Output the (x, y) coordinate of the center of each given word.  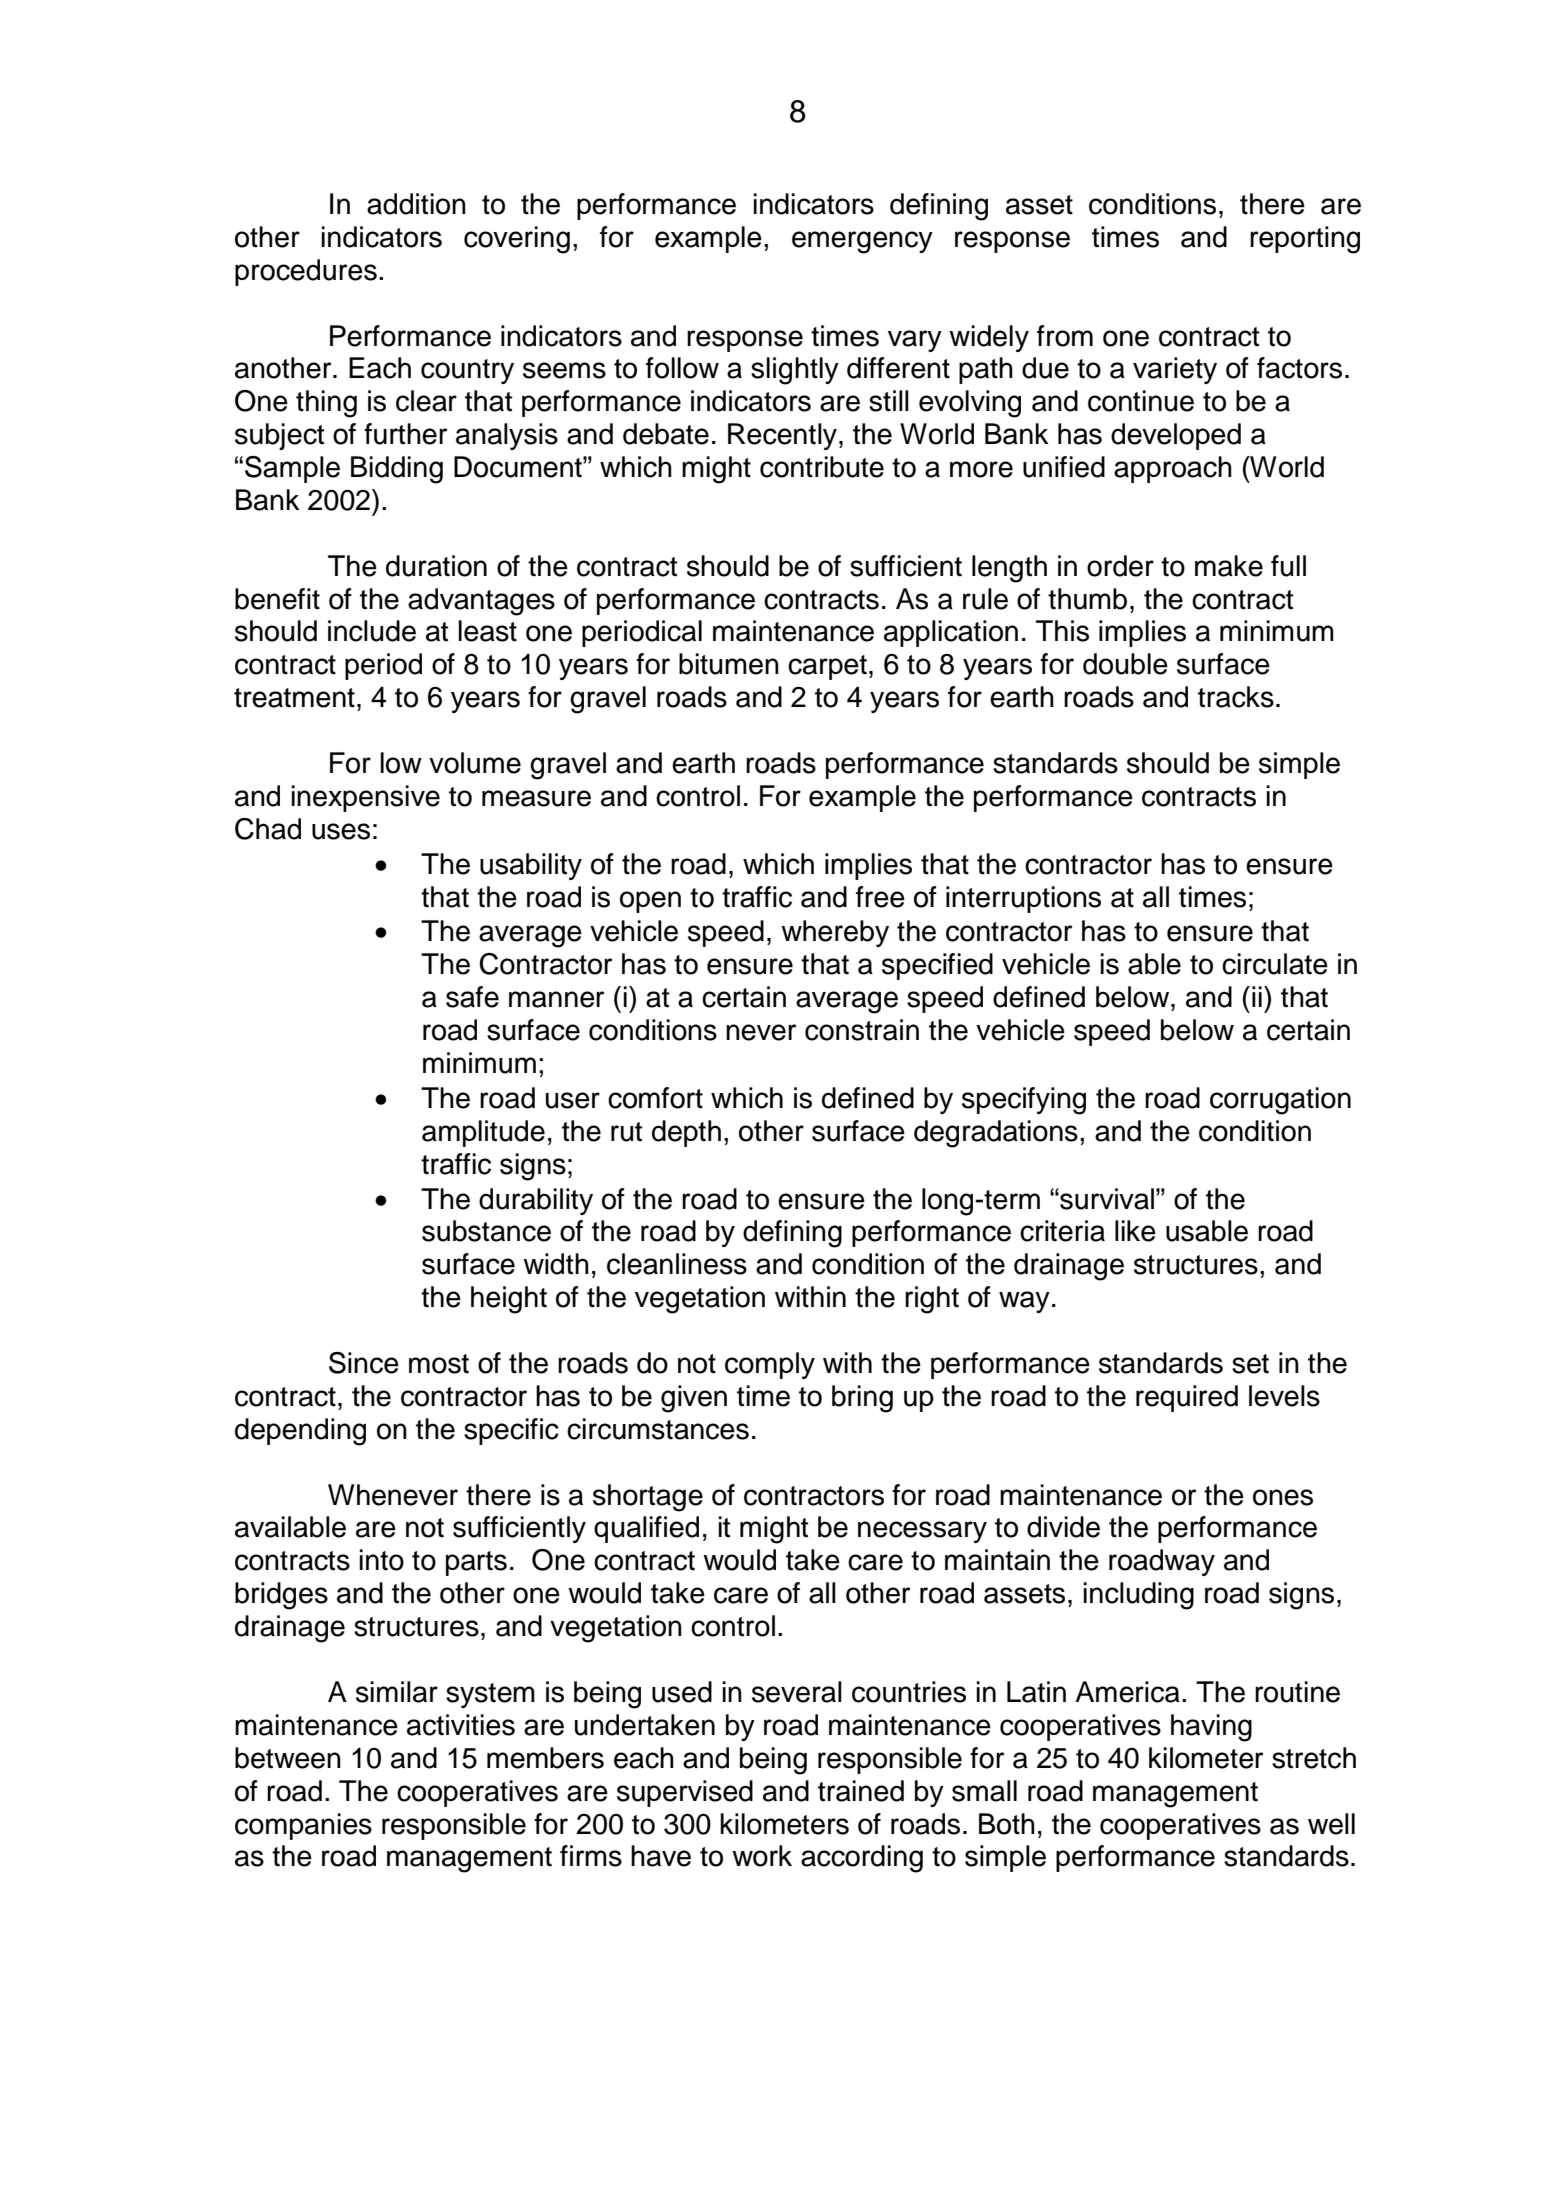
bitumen (729, 664)
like (1135, 1231)
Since (364, 1363)
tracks (1236, 697)
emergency (862, 242)
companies (303, 1826)
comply (770, 1365)
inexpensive (365, 798)
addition (416, 204)
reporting (1305, 240)
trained (861, 1791)
